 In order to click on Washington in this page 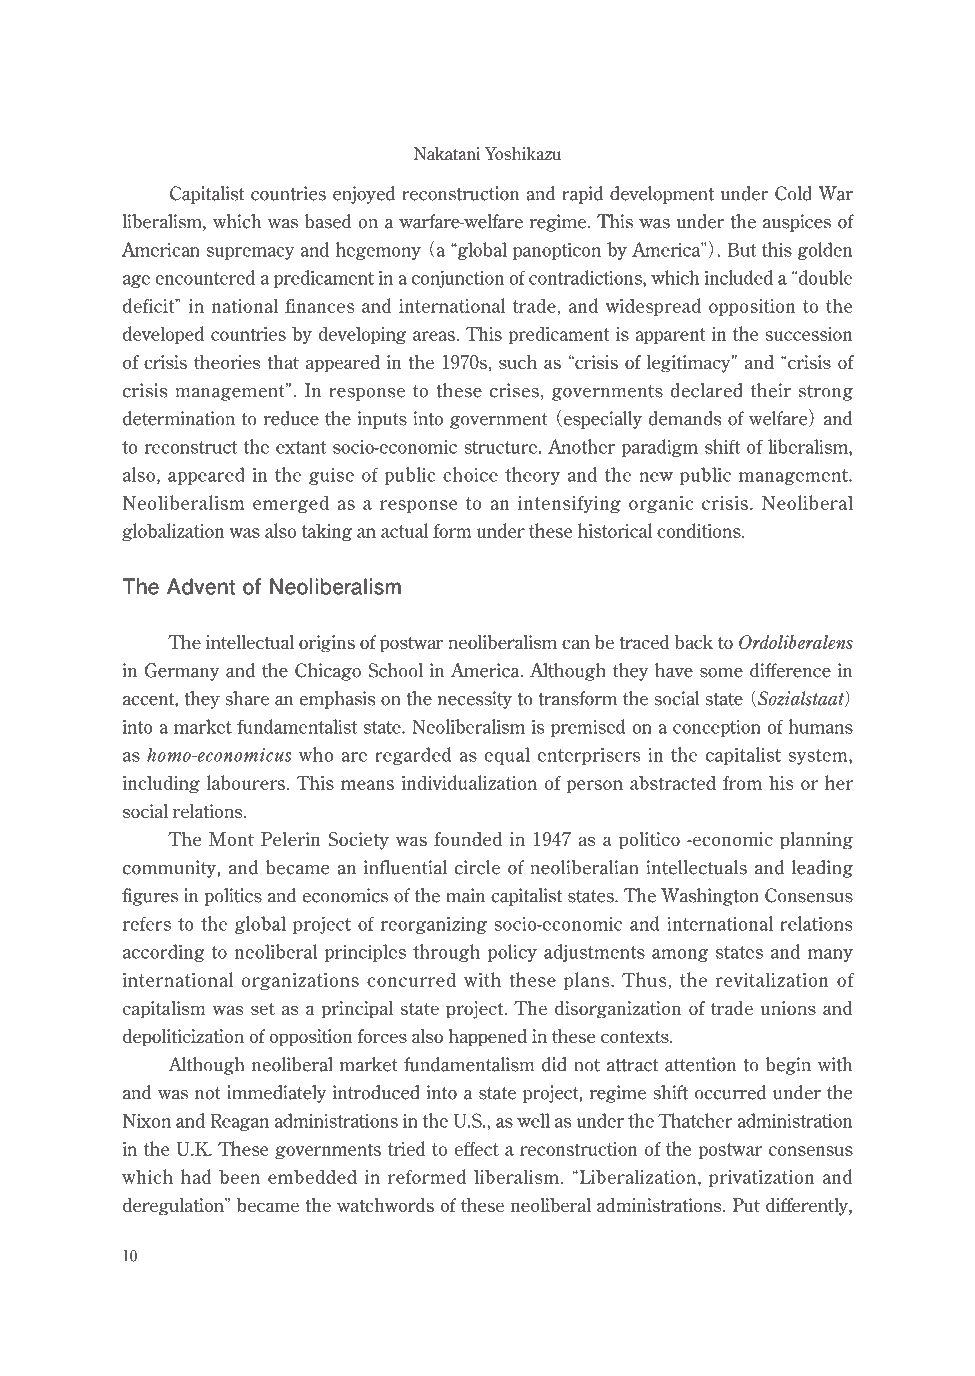, I will do `click(710, 897)`.
